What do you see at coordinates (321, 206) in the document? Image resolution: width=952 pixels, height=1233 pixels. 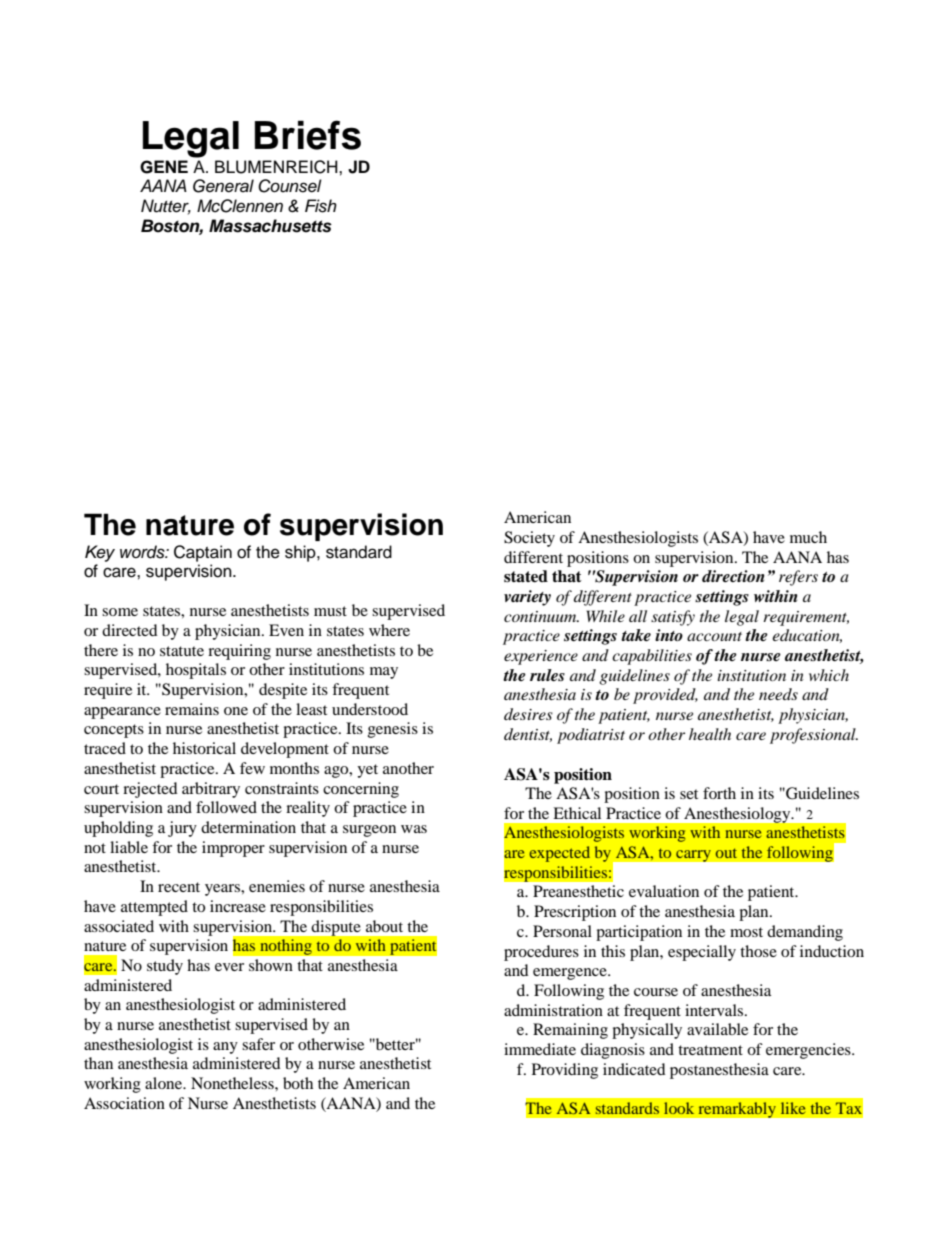 I see `Fish` at bounding box center [321, 206].
